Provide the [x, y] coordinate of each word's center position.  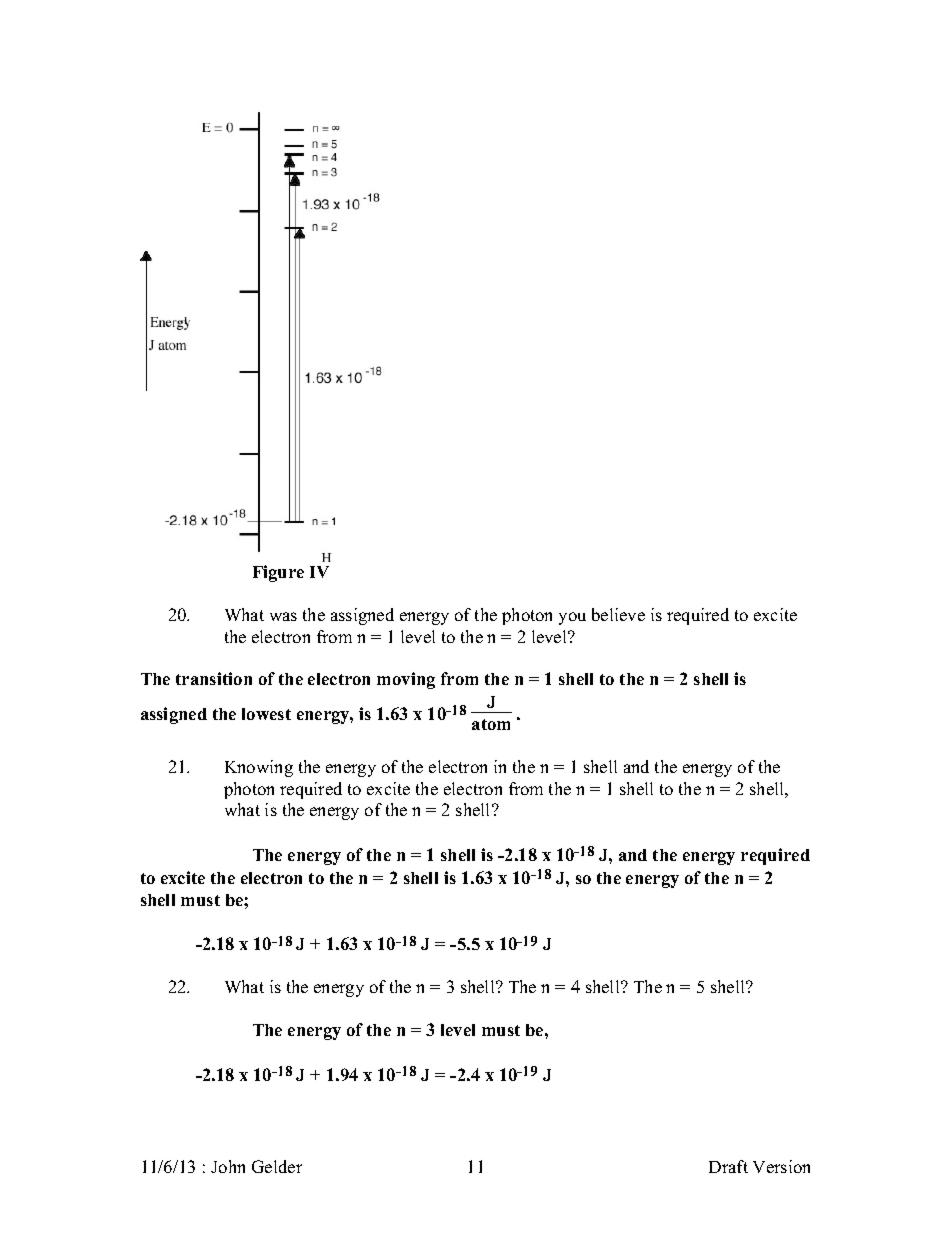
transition [214, 678]
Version [781, 1166]
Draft [728, 1166]
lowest [266, 714]
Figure [278, 573]
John [228, 1166]
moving [406, 680]
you [572, 618]
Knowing [259, 768]
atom [491, 724]
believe [618, 614]
